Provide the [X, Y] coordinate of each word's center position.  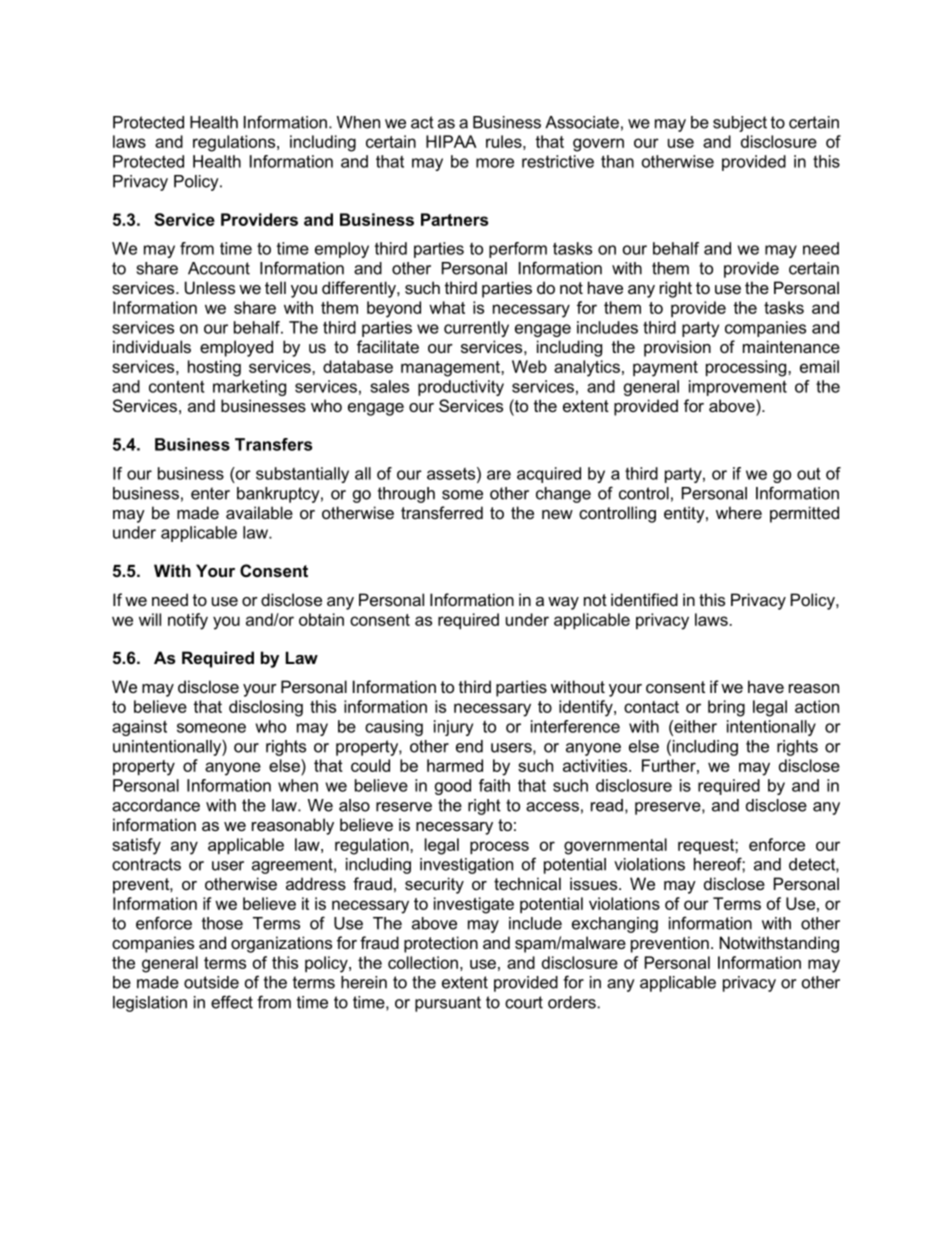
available [259, 512]
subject [740, 124]
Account [219, 268]
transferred [442, 512]
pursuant [448, 1004]
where [739, 512]
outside [211, 982]
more [495, 163]
